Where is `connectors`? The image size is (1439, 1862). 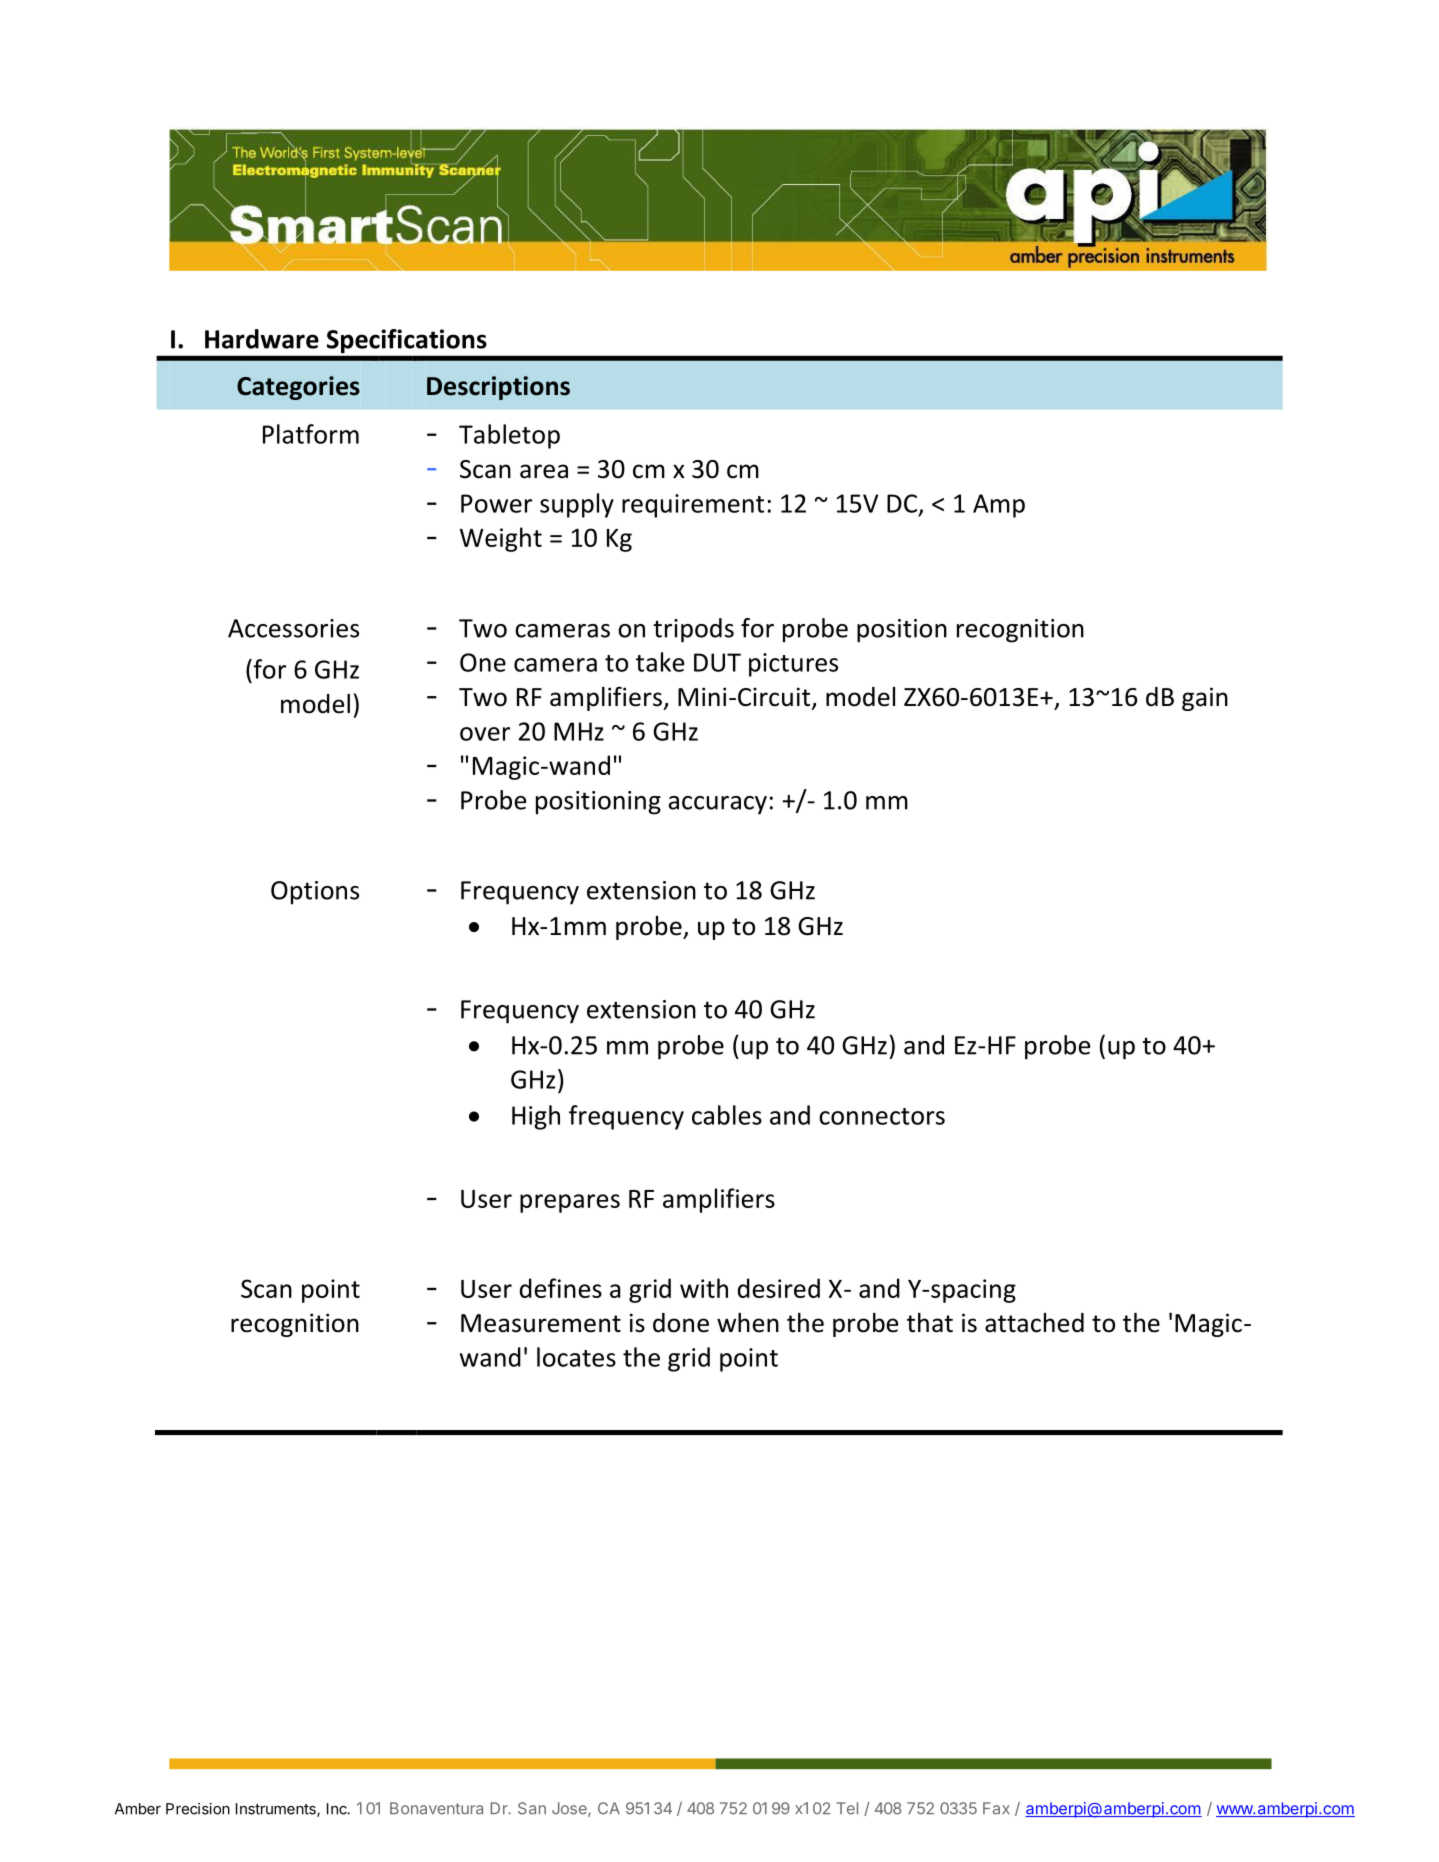
connectors is located at coordinates (882, 1116).
